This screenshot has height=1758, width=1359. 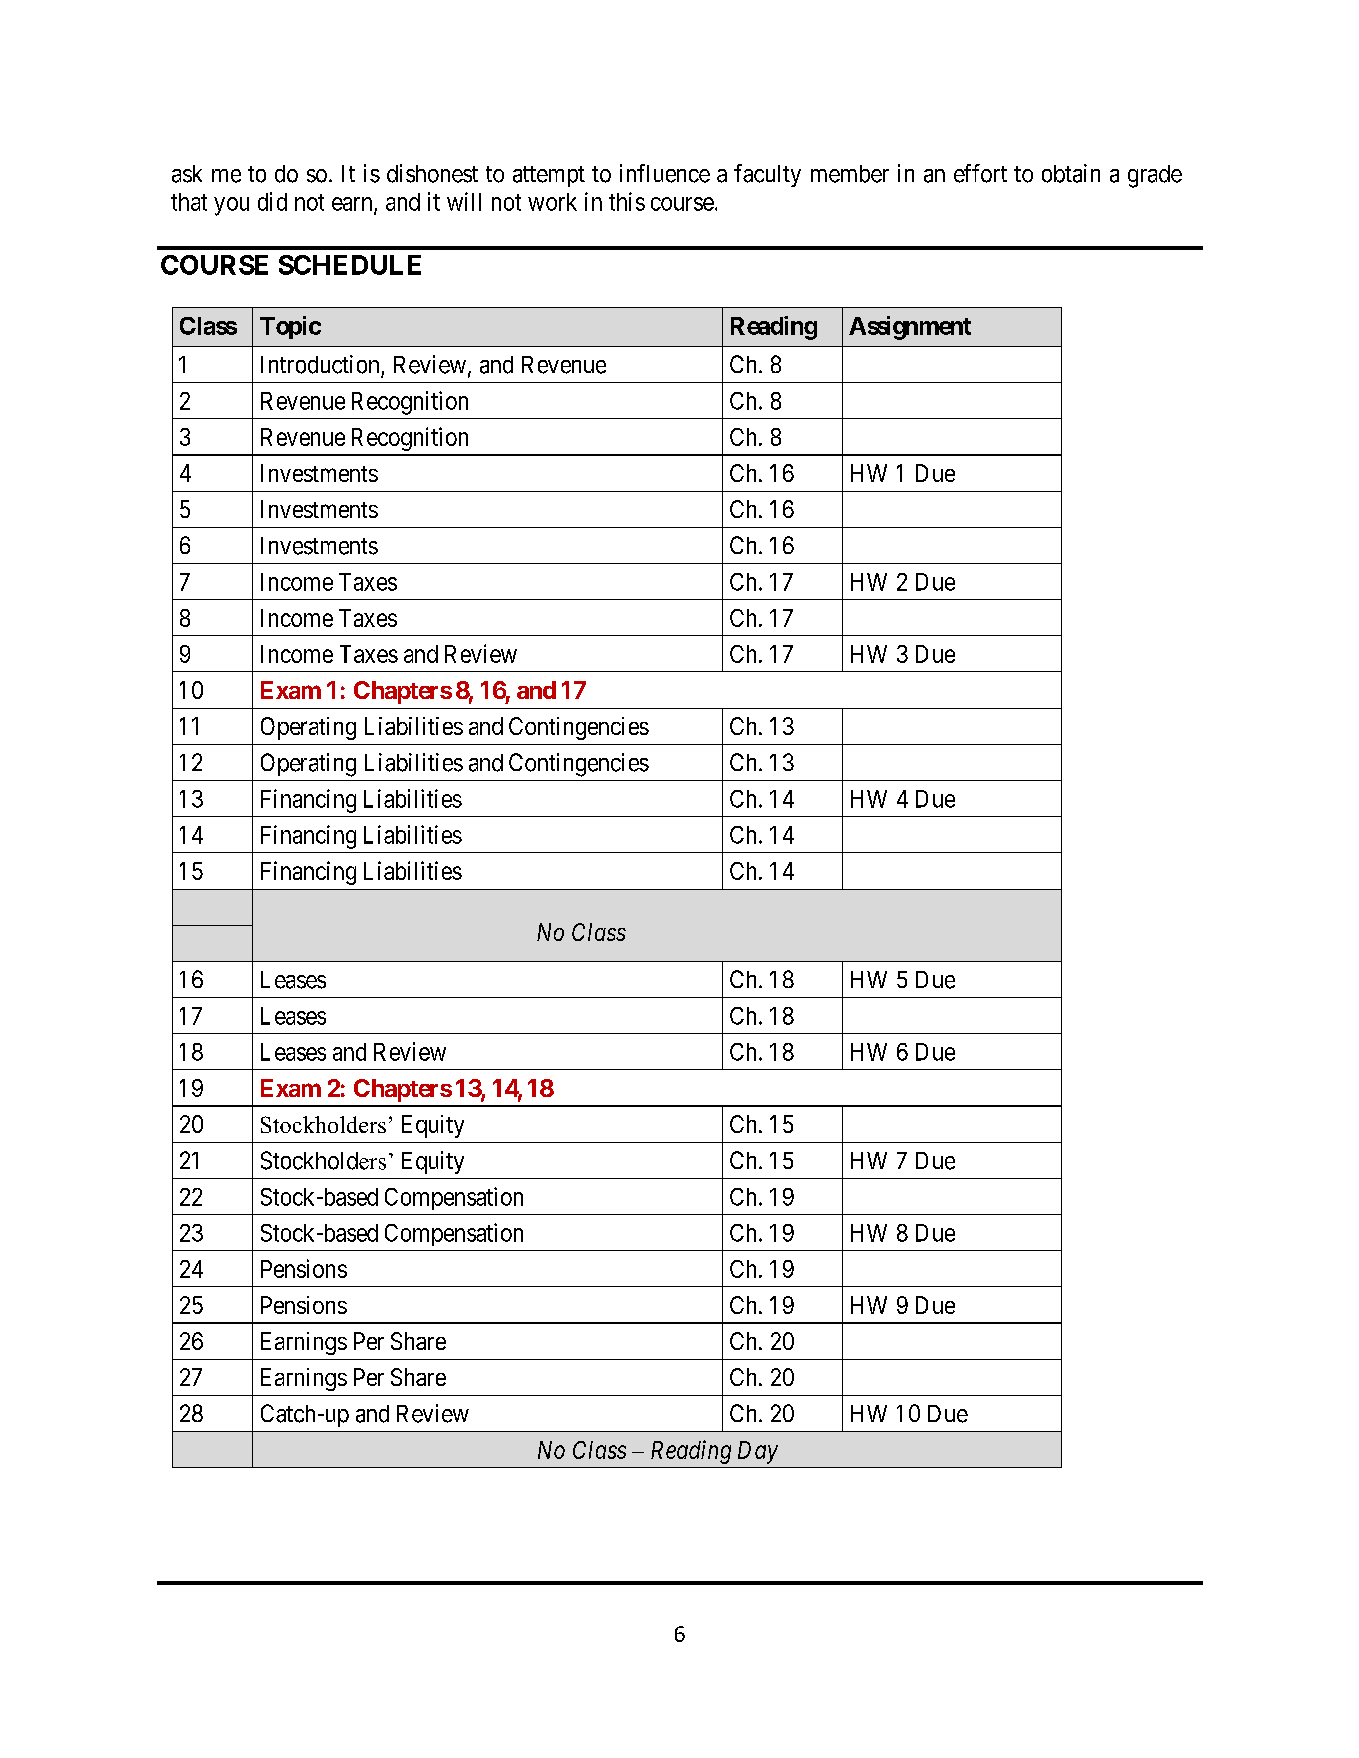 I want to click on Introduction, so click(x=320, y=364).
